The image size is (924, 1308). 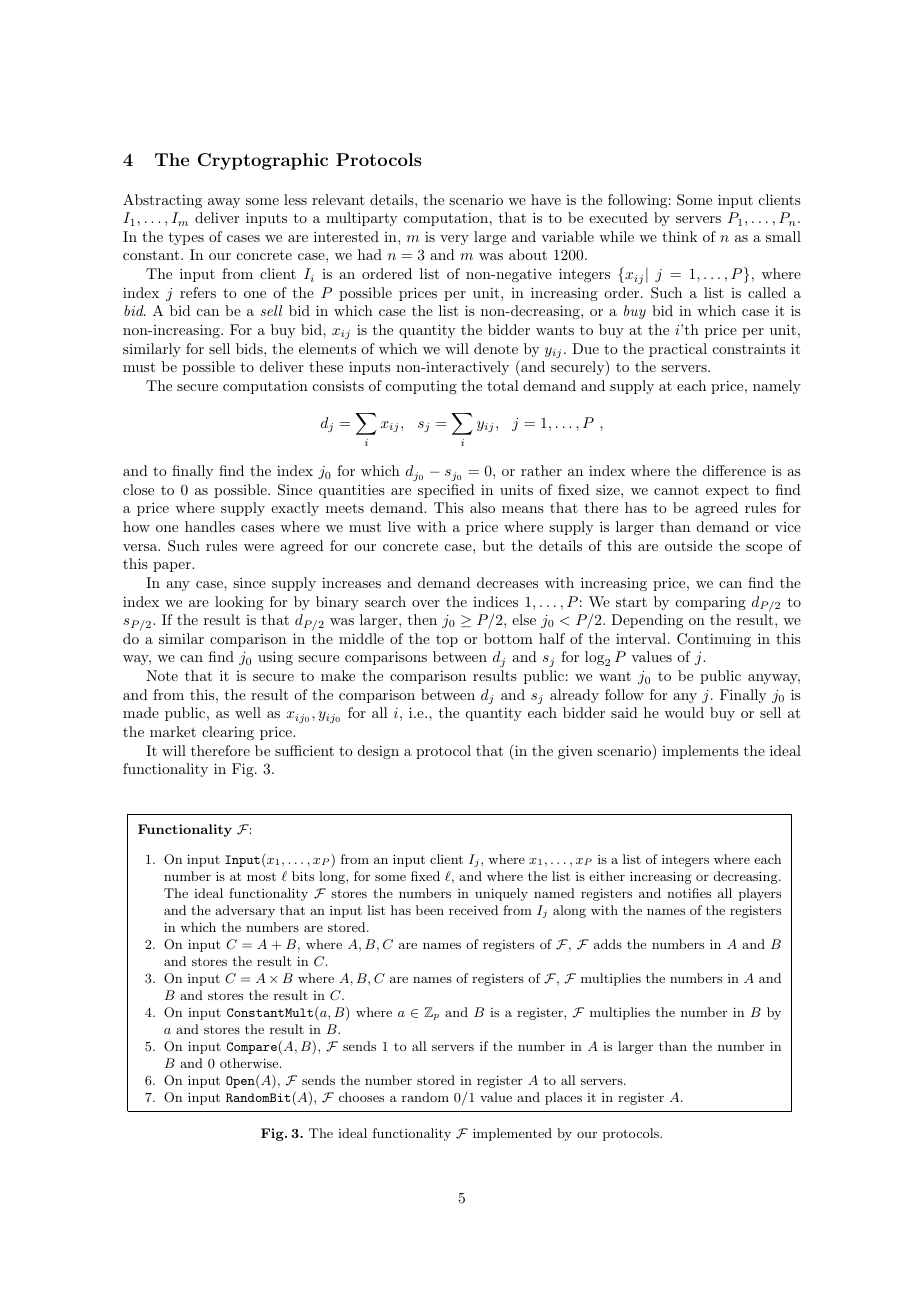 I want to click on places, so click(x=563, y=1098).
